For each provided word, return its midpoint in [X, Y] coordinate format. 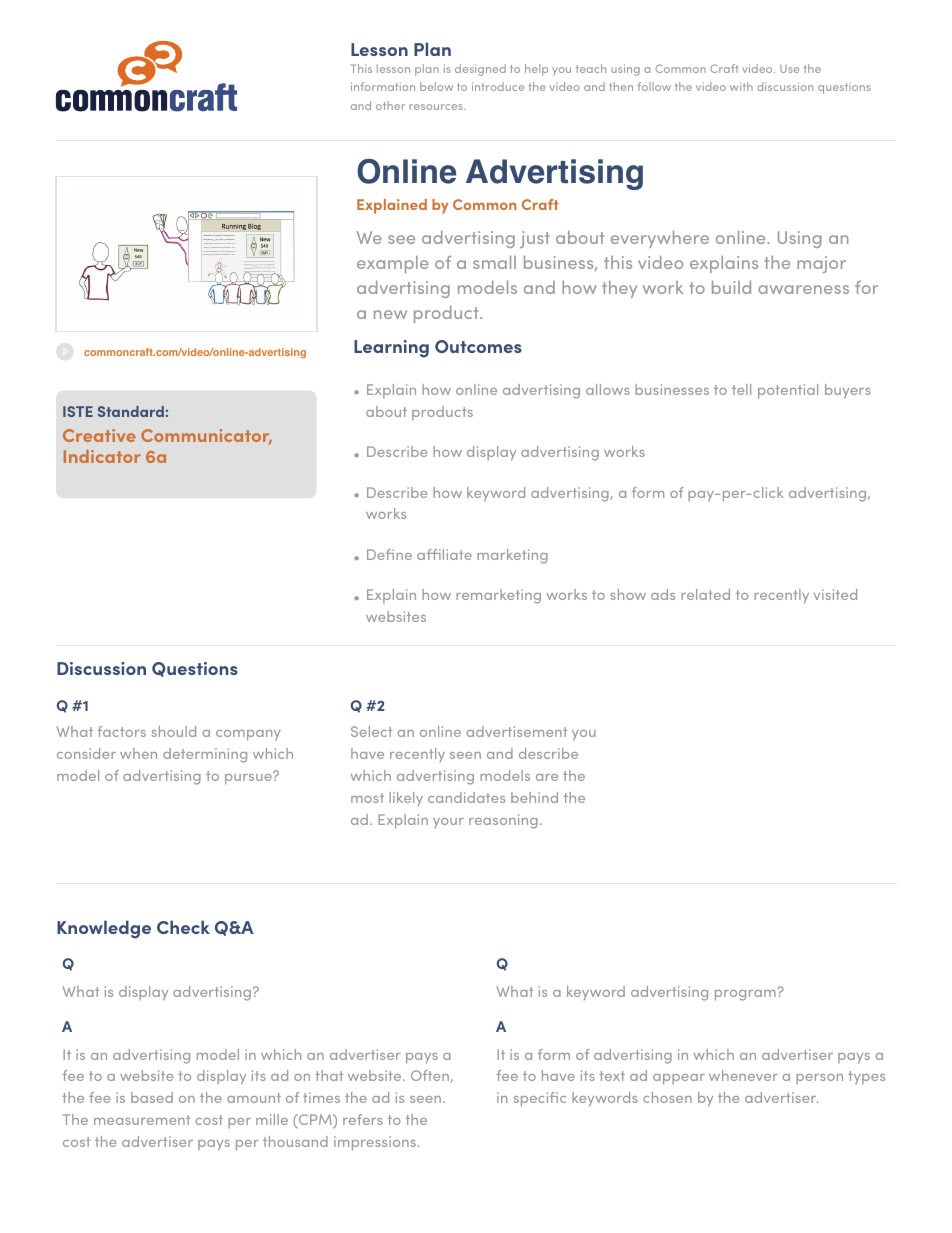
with [741, 86]
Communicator [206, 437]
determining [205, 755]
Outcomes [478, 346]
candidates [466, 797]
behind [534, 797]
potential [788, 391]
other [390, 105]
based [152, 1097]
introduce [498, 86]
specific [540, 1099]
